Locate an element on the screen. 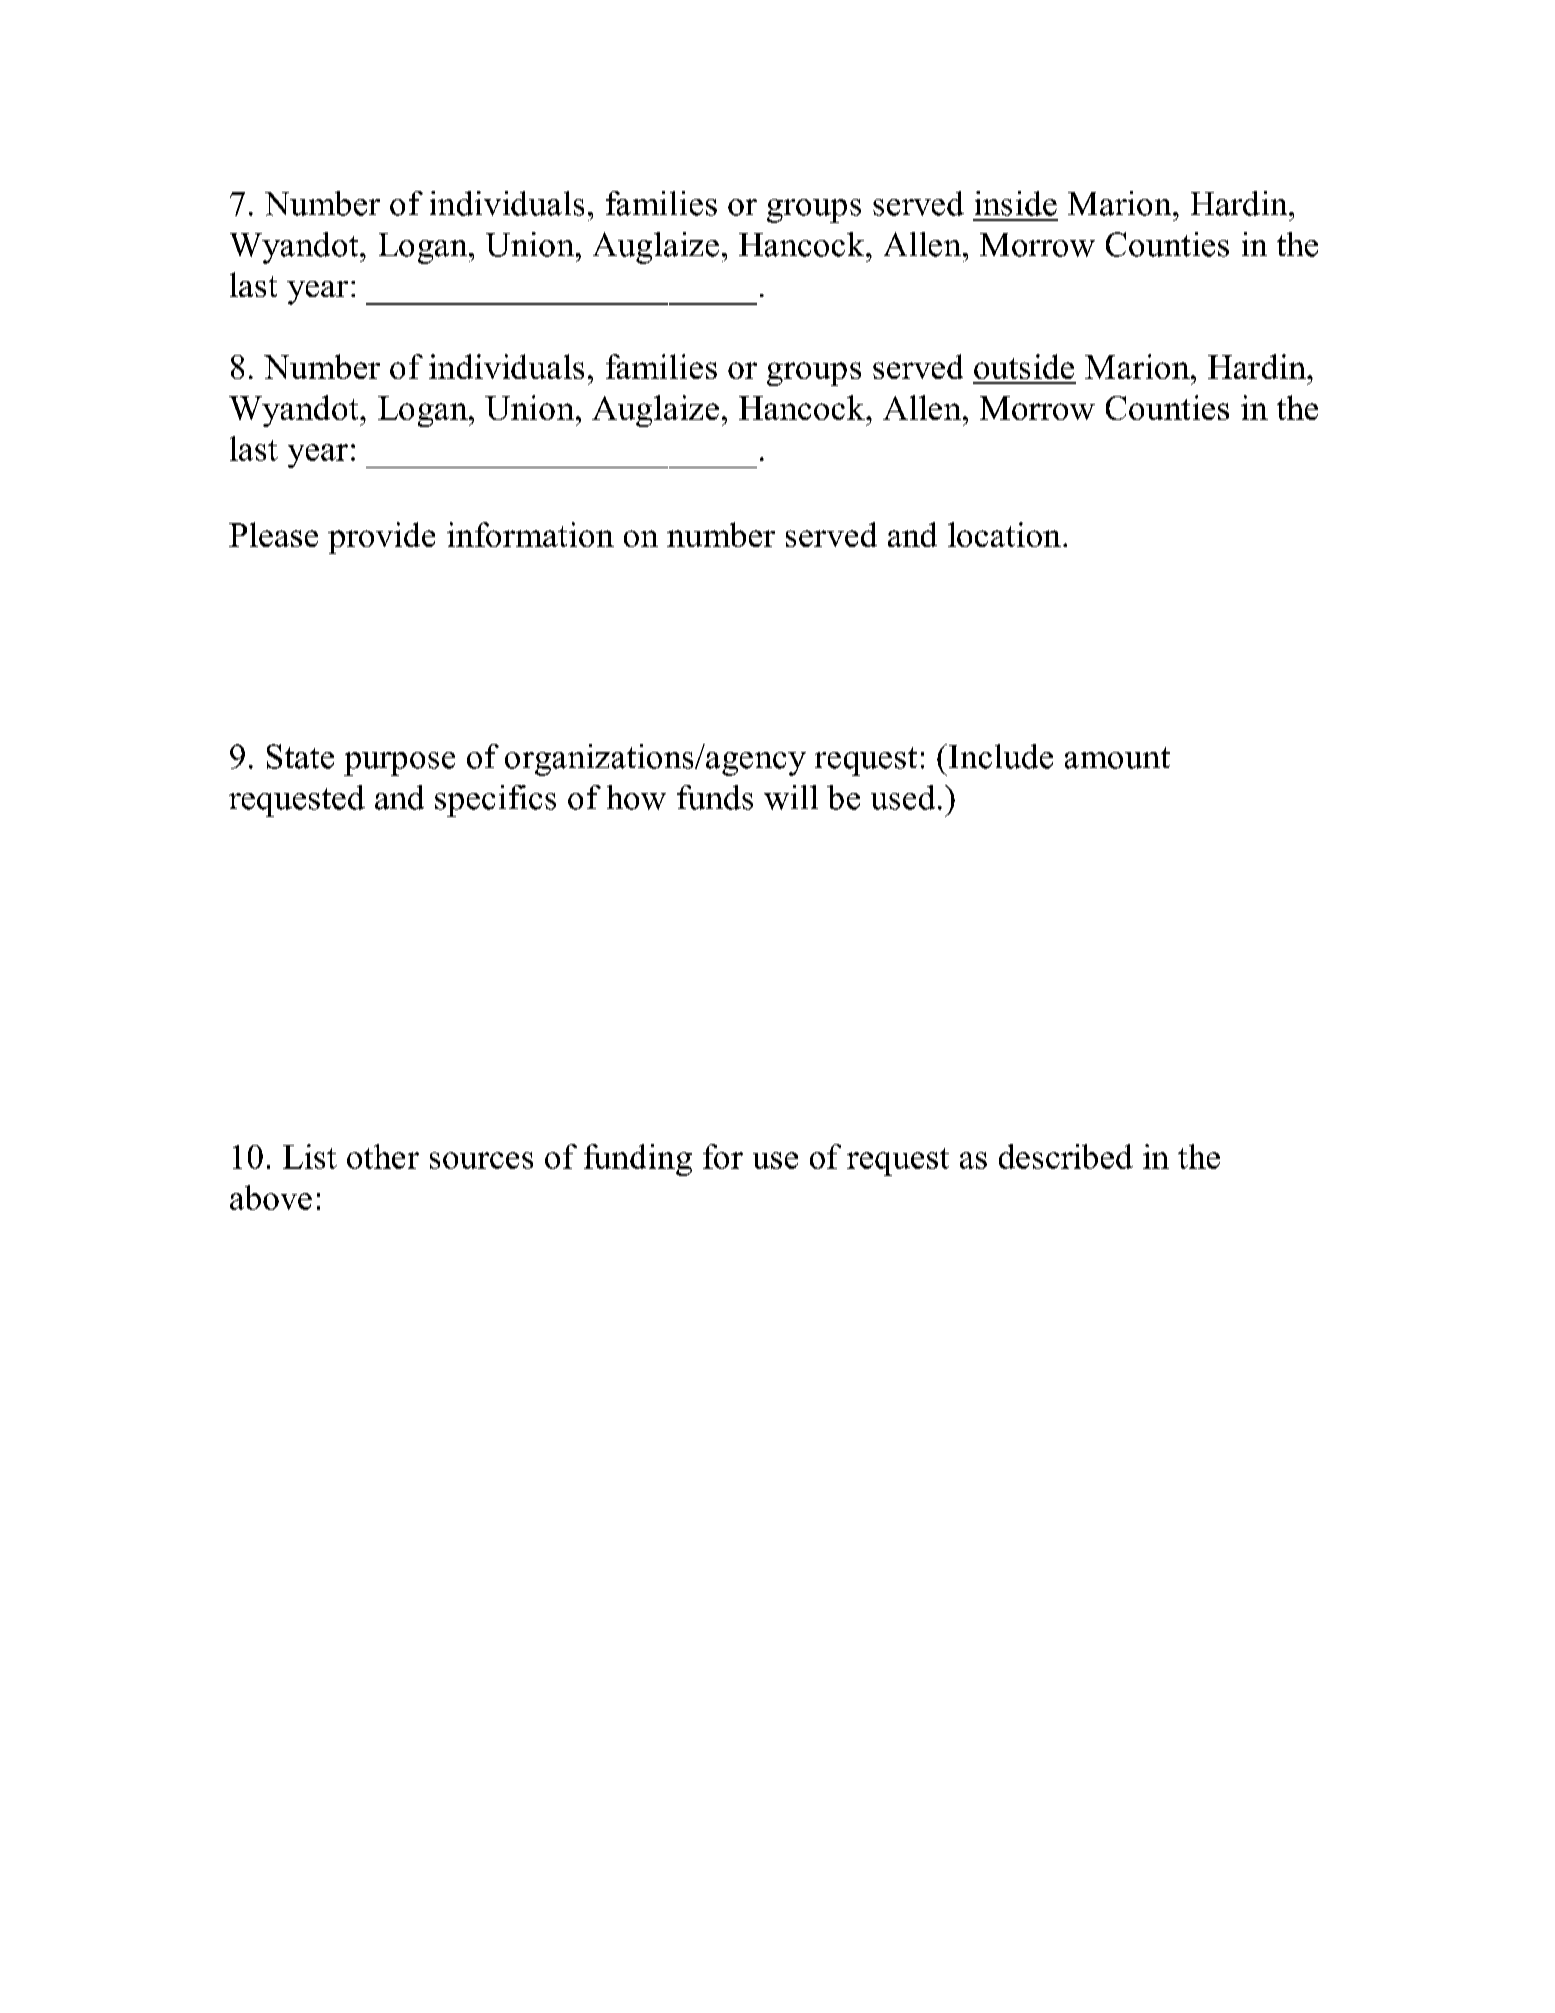  Include is located at coordinates (1001, 756).
